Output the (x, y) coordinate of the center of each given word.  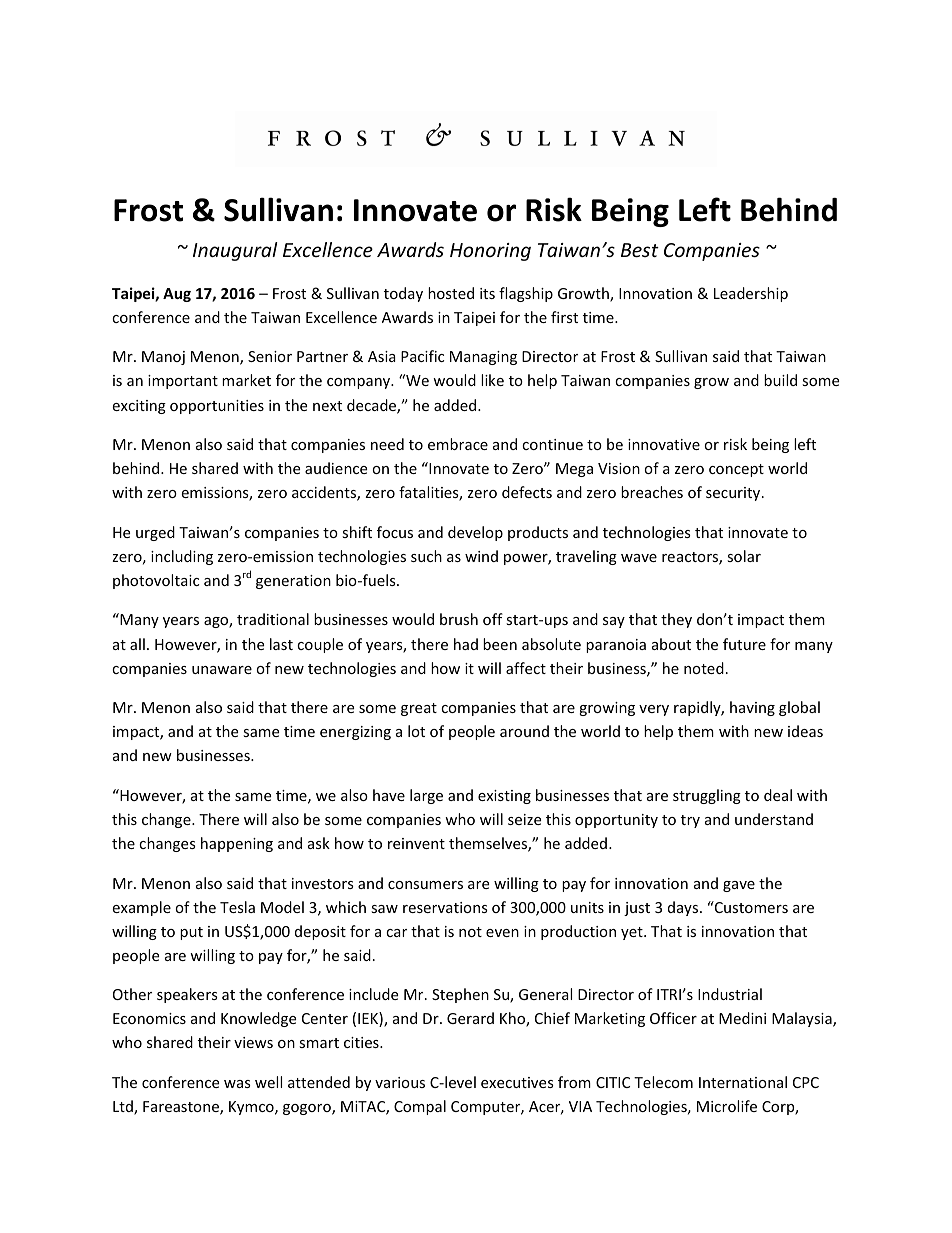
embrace (458, 444)
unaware (222, 670)
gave (739, 886)
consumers (425, 885)
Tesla (237, 907)
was (237, 1084)
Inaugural (235, 251)
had (466, 644)
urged (155, 533)
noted (704, 668)
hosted (451, 293)
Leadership (751, 294)
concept (736, 470)
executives (517, 1082)
